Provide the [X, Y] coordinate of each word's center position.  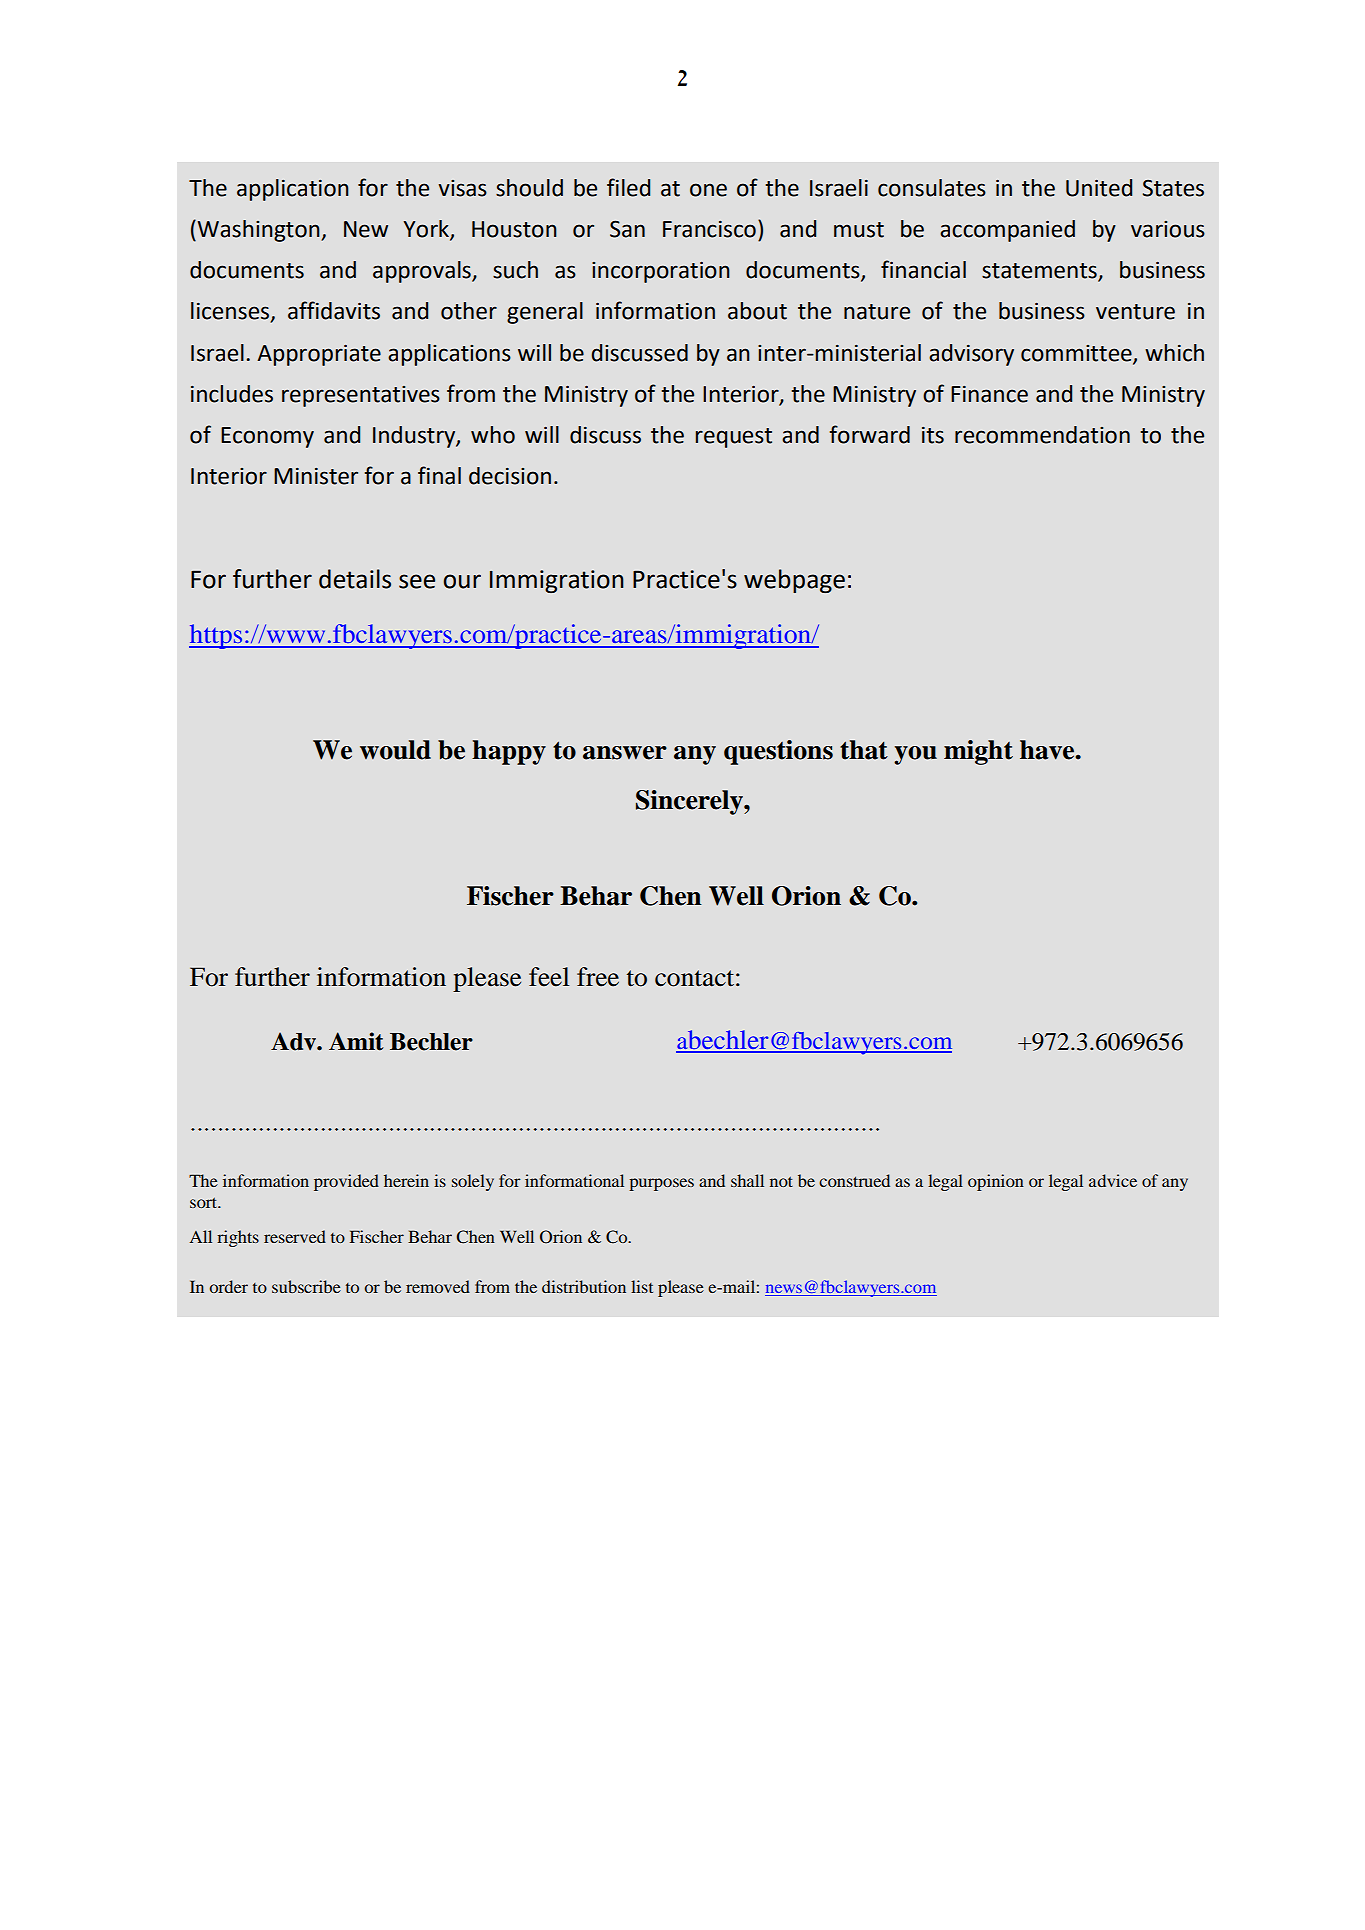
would [395, 750]
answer [625, 753]
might [978, 752]
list [642, 1286]
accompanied [1007, 231]
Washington [260, 231]
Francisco [709, 229]
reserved [295, 1236]
